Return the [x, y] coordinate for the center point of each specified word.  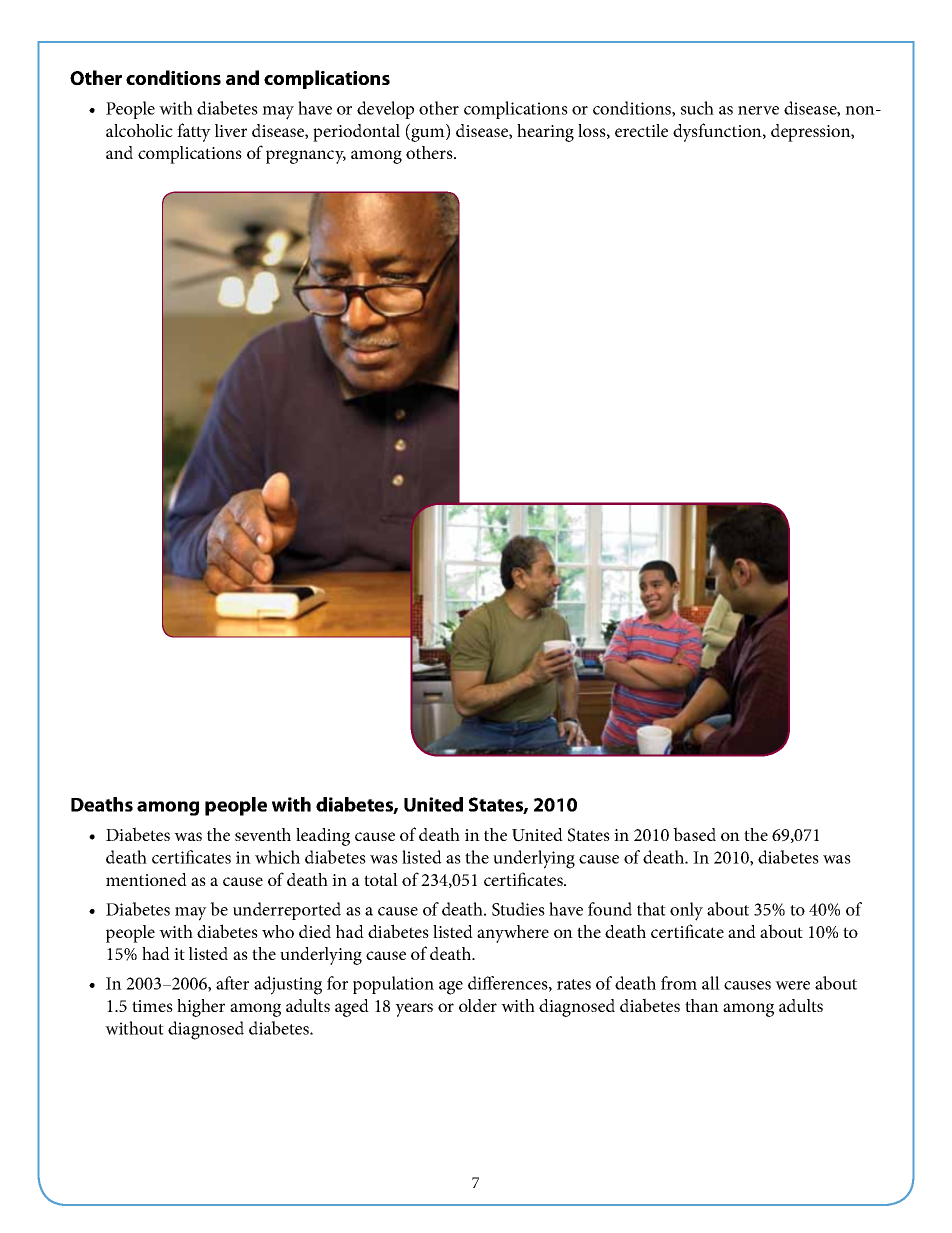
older [478, 1005]
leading [323, 837]
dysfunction [718, 132]
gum [428, 135]
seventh [263, 834]
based [694, 834]
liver [231, 130]
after [232, 983]
